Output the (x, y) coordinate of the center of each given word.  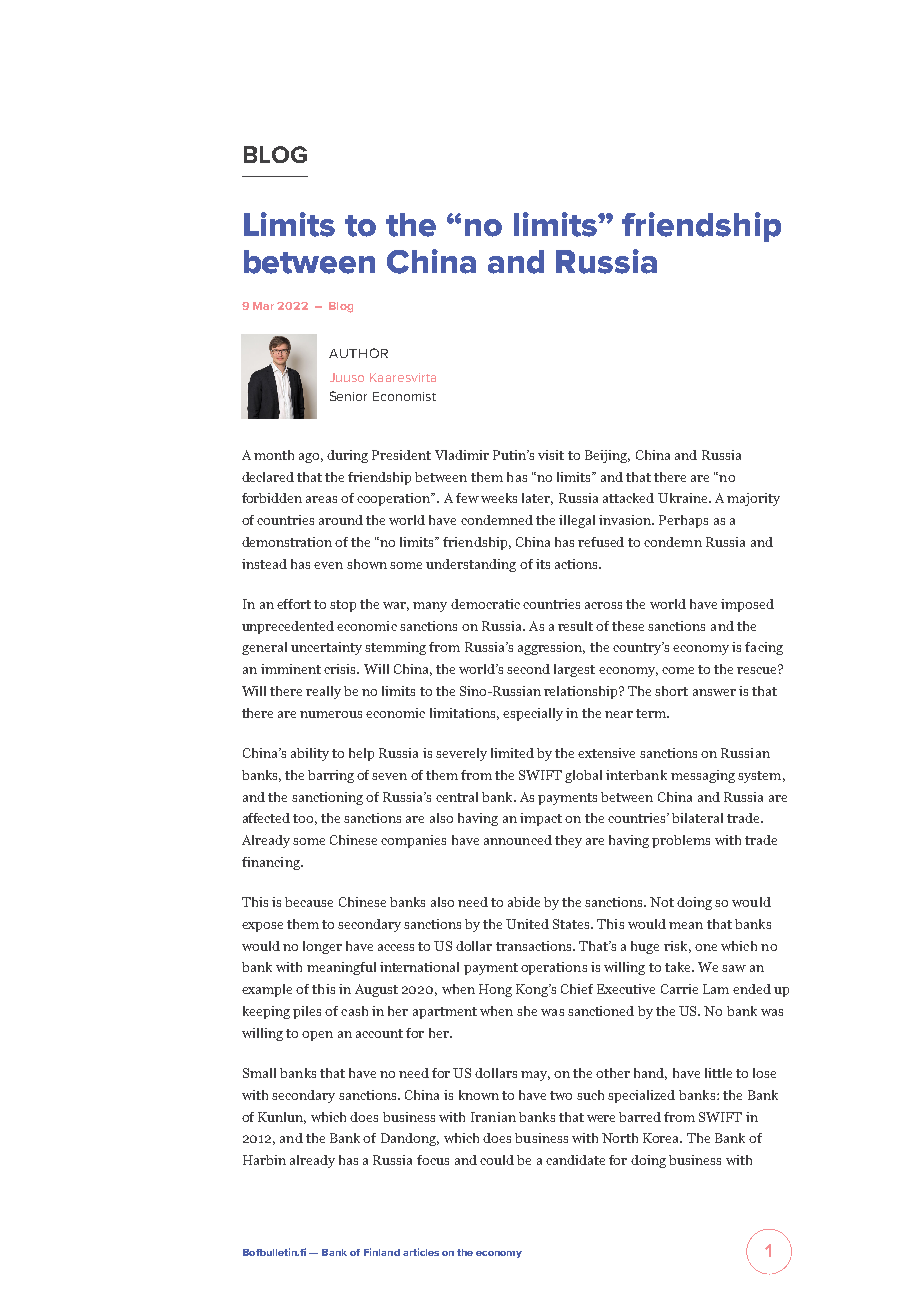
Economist (404, 396)
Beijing (607, 456)
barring (331, 776)
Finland (382, 1252)
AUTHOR (358, 353)
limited (512, 753)
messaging (703, 776)
